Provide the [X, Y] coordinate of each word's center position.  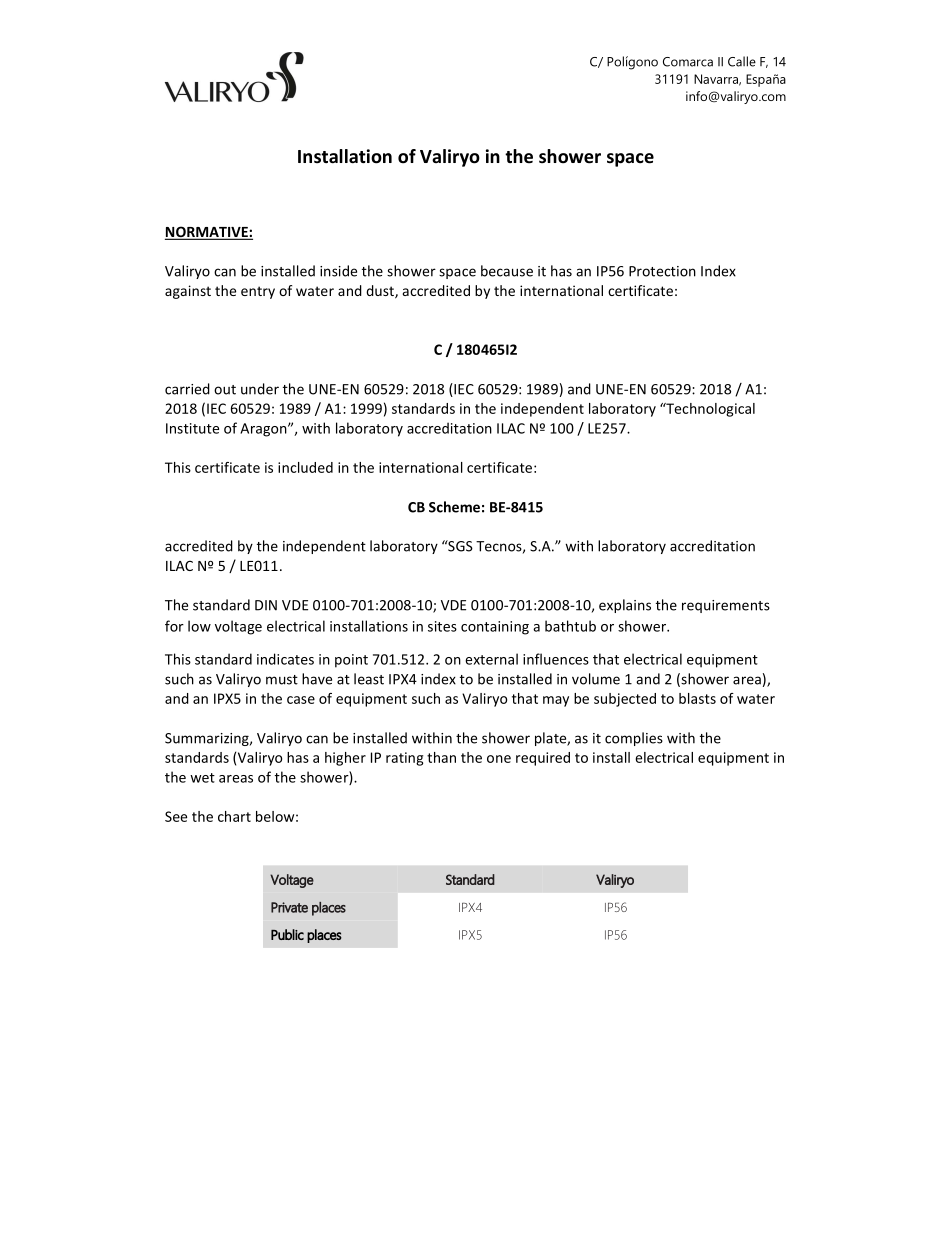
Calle [742, 61]
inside [338, 271]
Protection [662, 271]
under [260, 389]
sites [442, 626]
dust [381, 292]
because [507, 271]
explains [625, 606]
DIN [266, 605]
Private [289, 907]
